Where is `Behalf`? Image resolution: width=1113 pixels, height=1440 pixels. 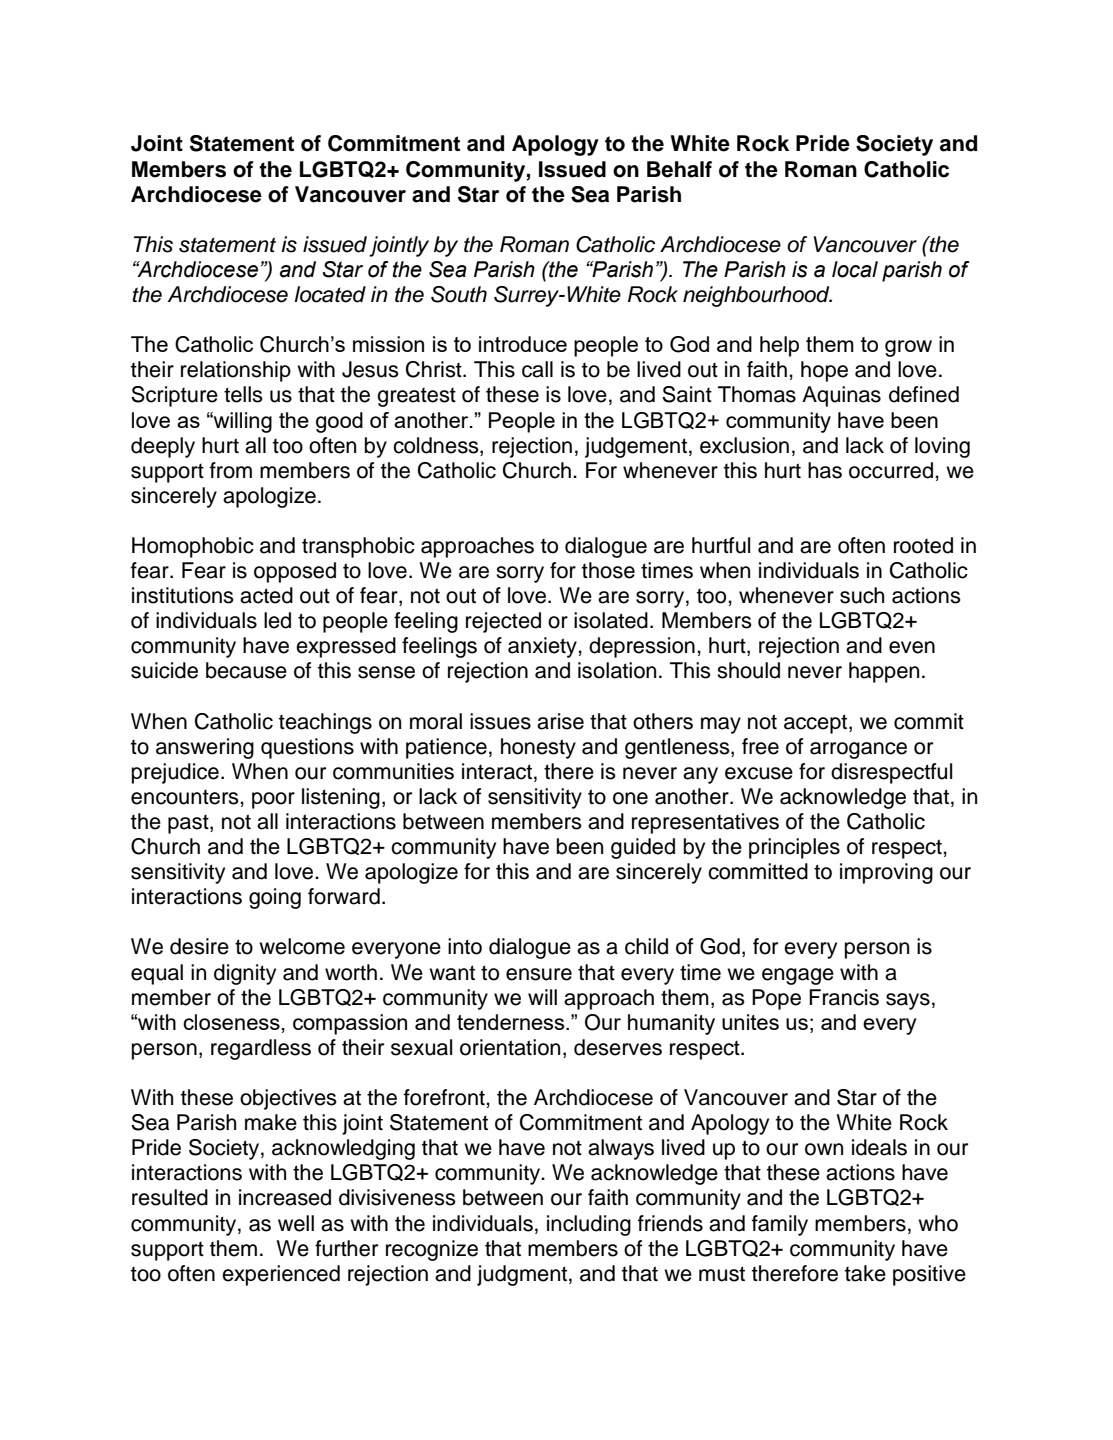
Behalf is located at coordinates (679, 169).
